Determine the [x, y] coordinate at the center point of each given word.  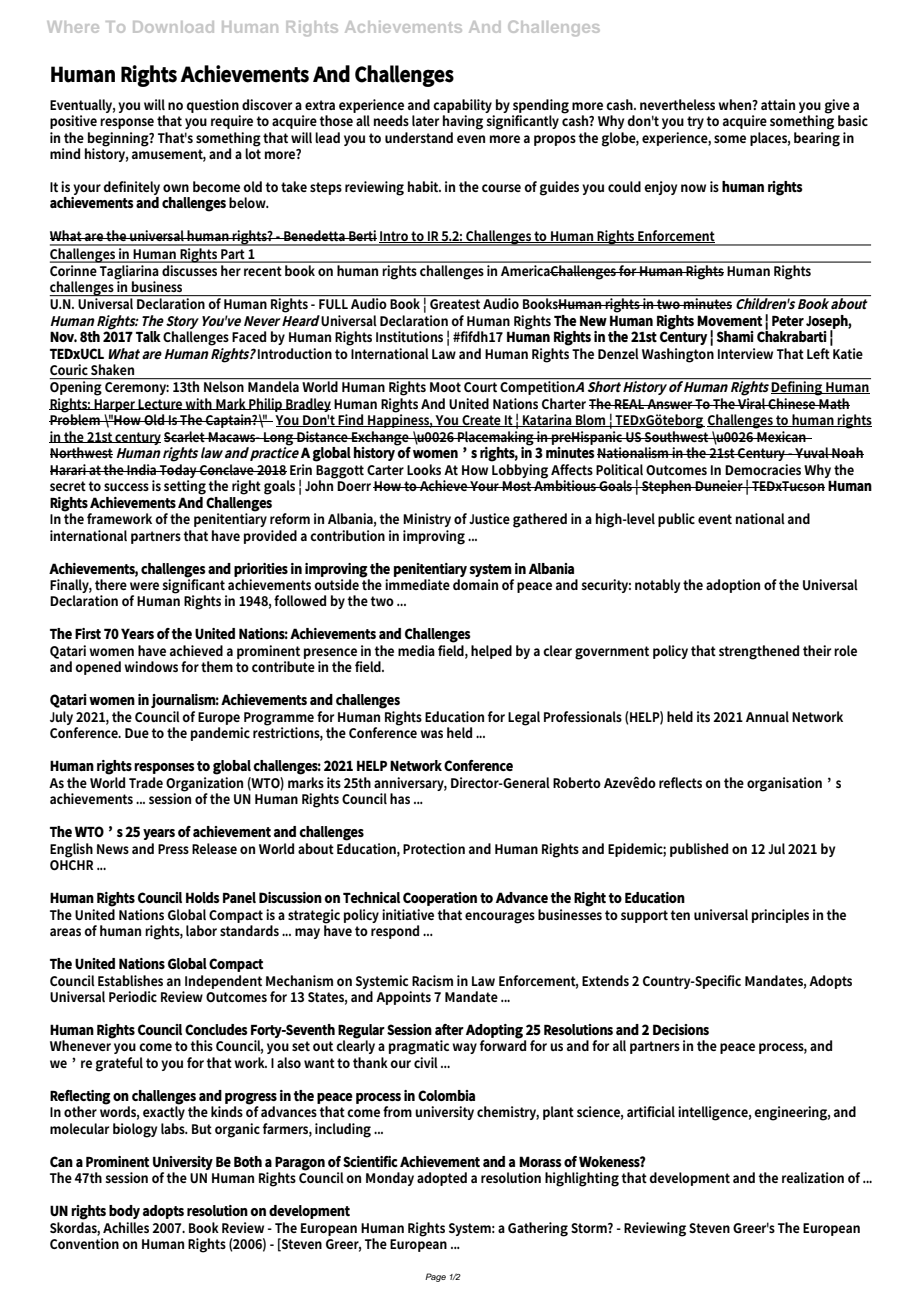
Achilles [126, 1227]
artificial [651, 1111]
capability [462, 106]
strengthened [759, 652]
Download [173, 27]
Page [435, 1277]
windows [151, 666]
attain [778, 104]
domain [475, 584]
